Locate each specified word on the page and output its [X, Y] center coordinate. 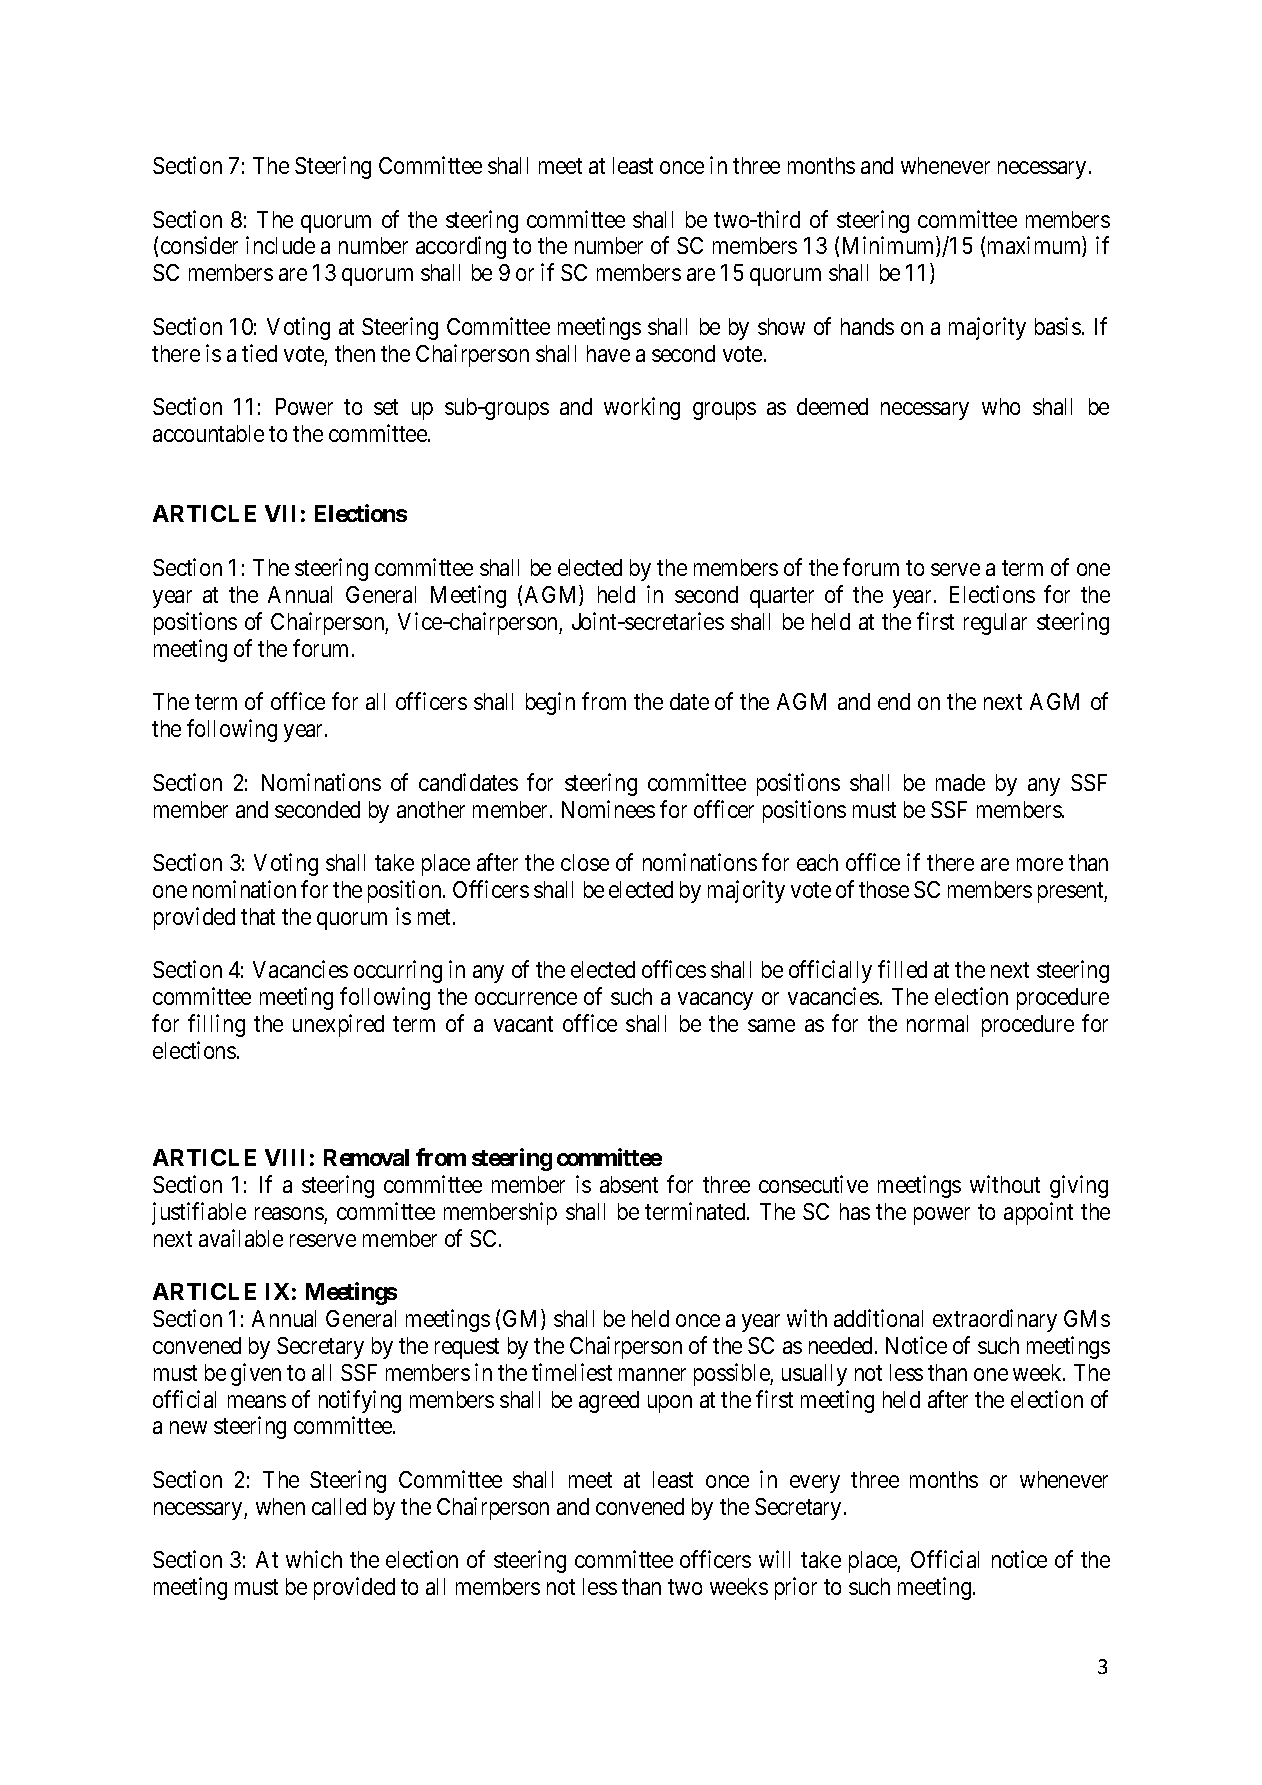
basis [1058, 326]
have [608, 353]
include [280, 245]
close [585, 862]
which [314, 1559]
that [258, 916]
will [774, 1559]
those [884, 889]
